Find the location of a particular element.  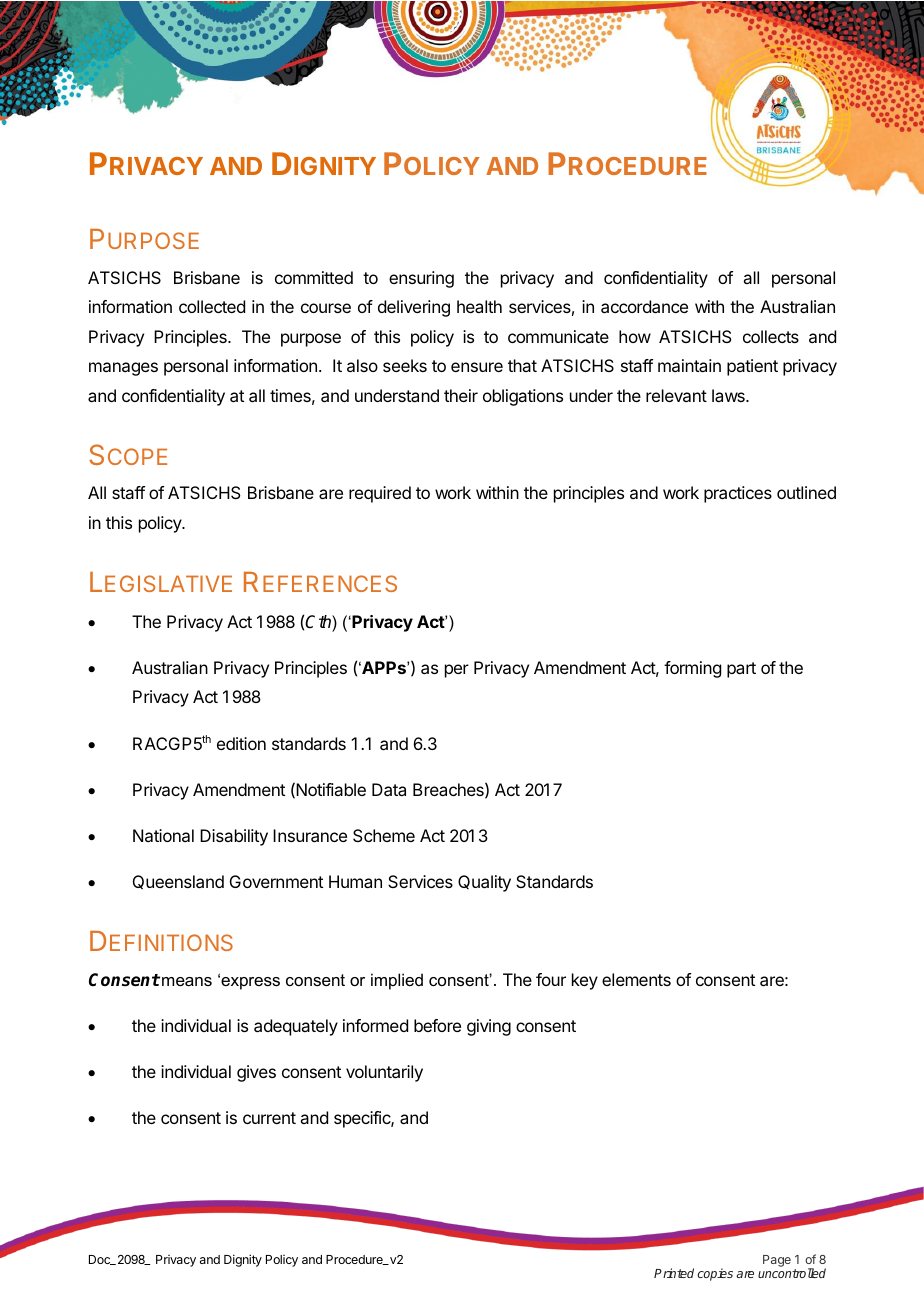

current is located at coordinates (269, 1118).
